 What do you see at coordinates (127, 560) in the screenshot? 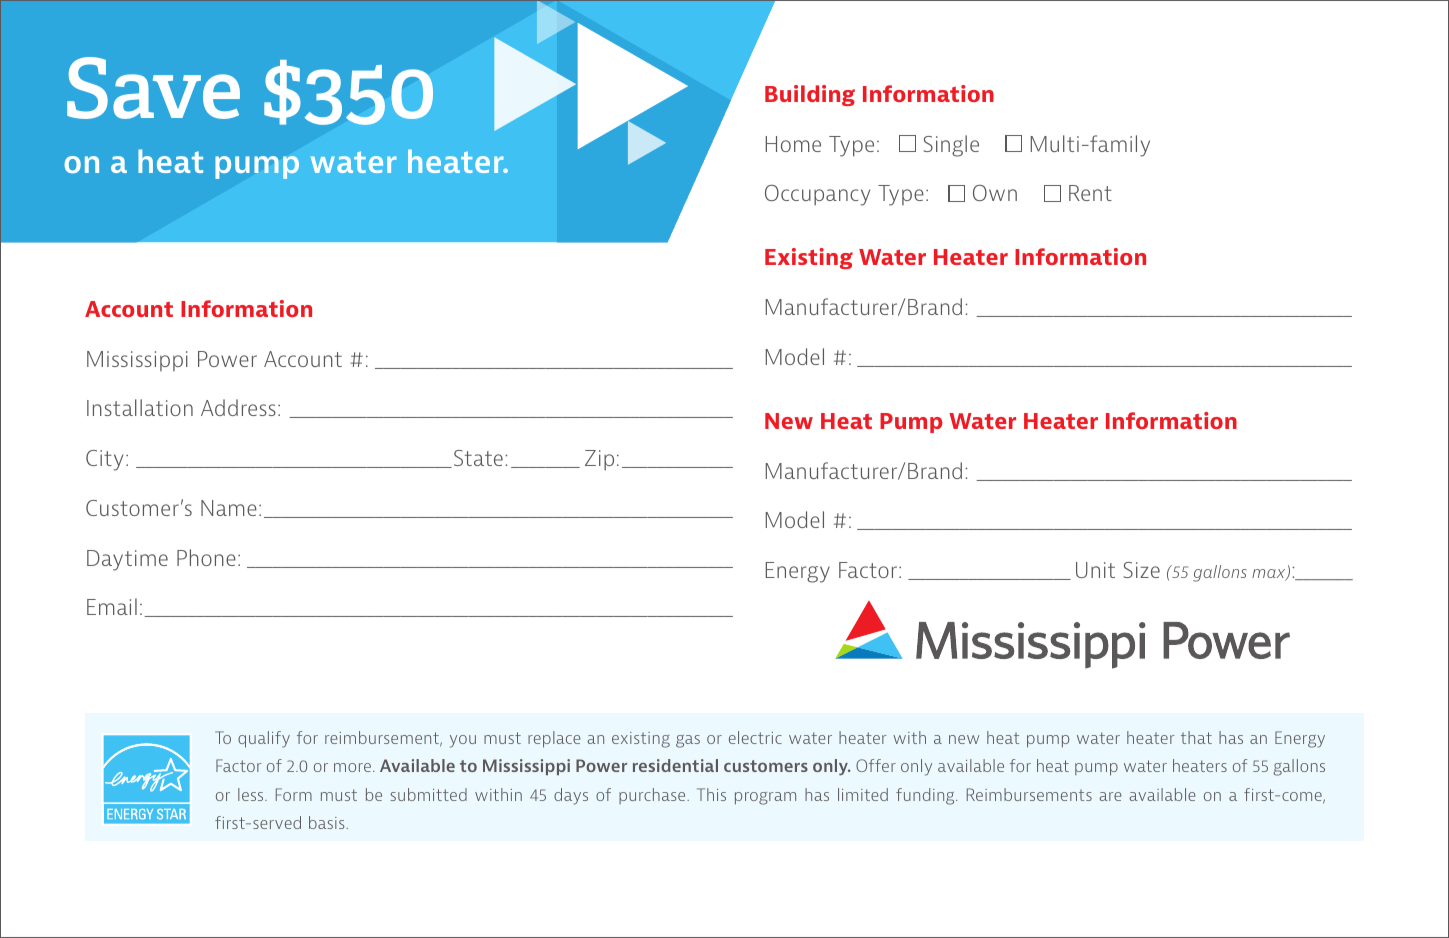
I see `Daytime` at bounding box center [127, 560].
